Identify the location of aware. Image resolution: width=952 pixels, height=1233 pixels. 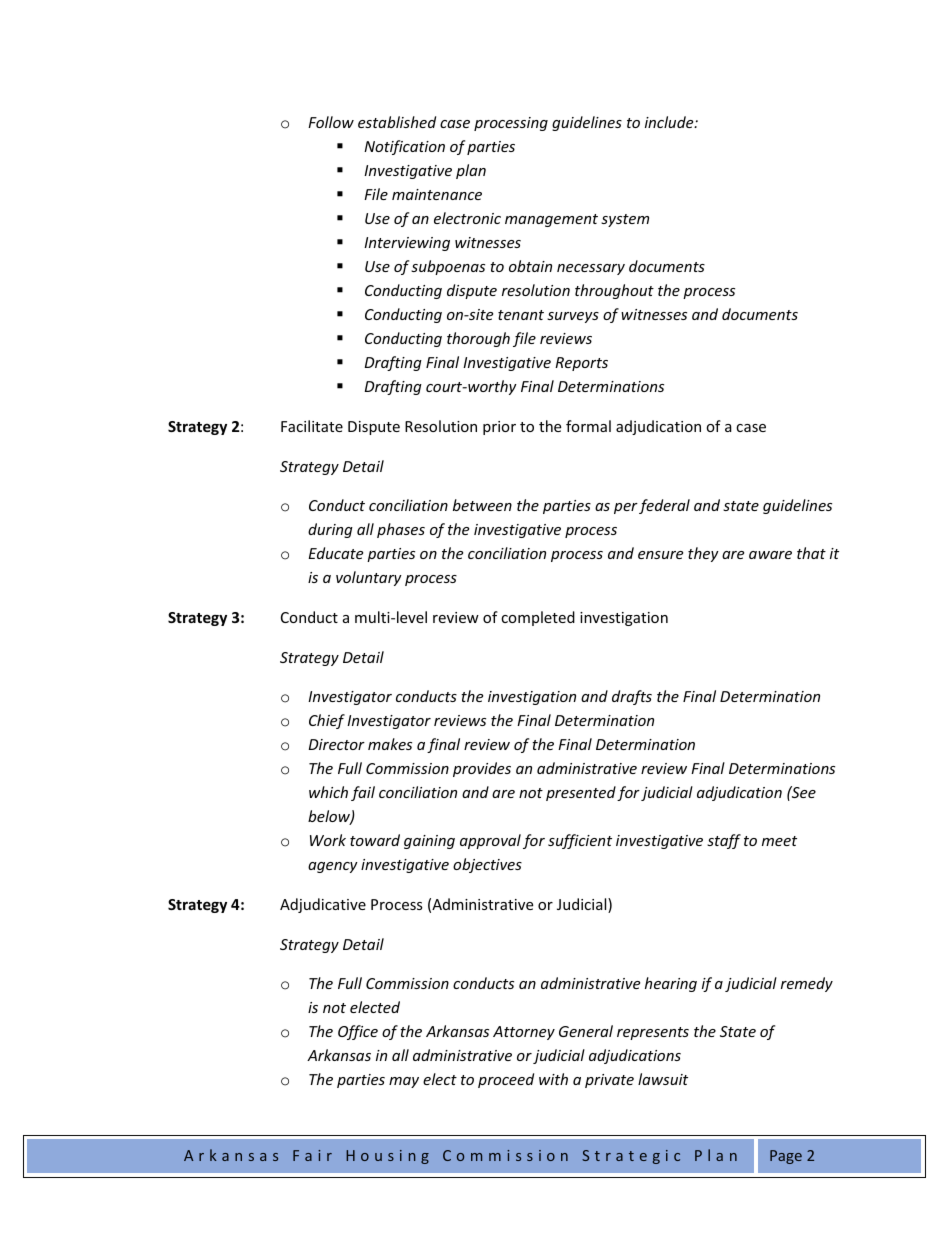
(770, 555).
